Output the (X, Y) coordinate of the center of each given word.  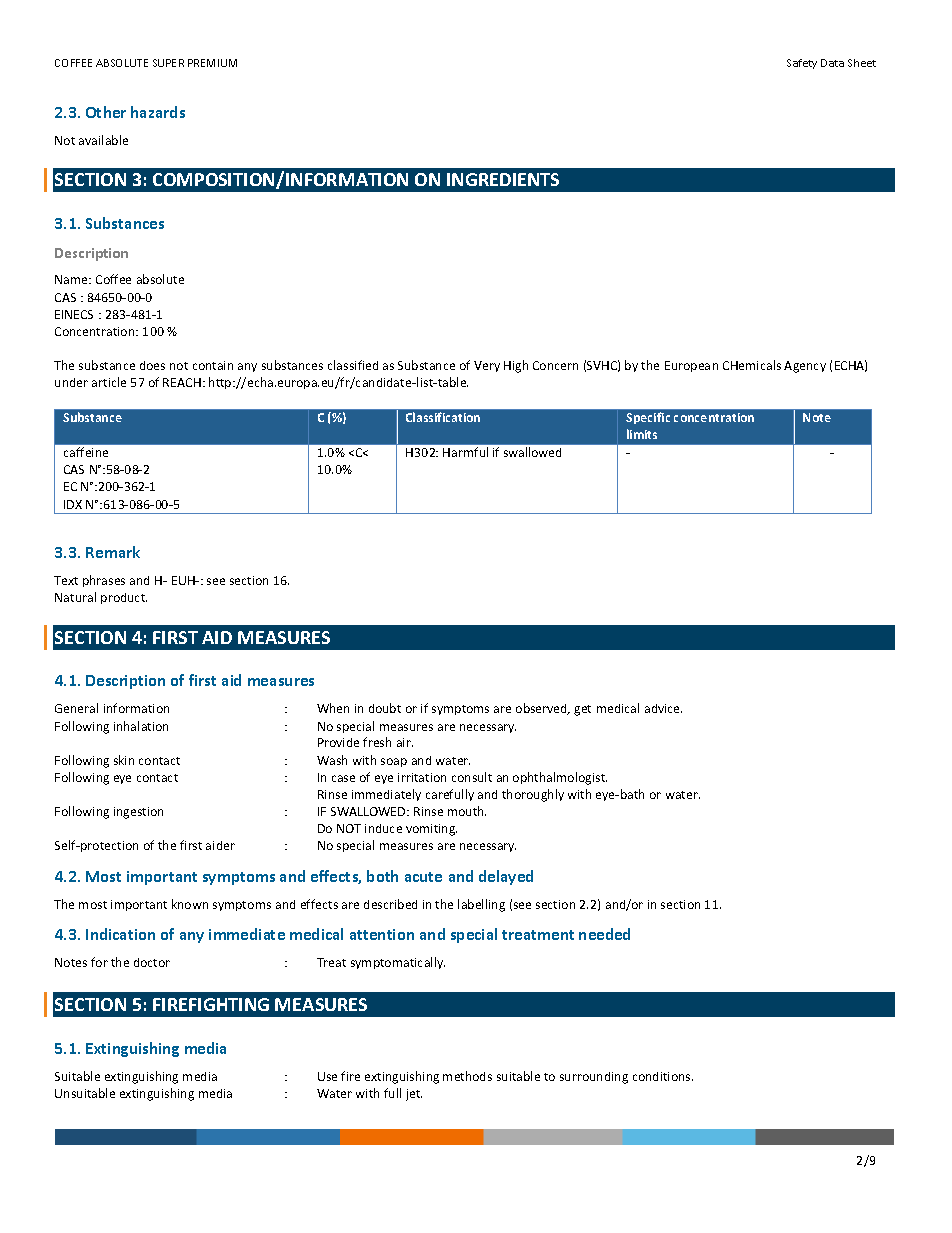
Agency (805, 367)
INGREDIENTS (503, 179)
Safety (802, 64)
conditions (663, 1076)
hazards (158, 112)
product (124, 598)
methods (467, 1076)
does (152, 365)
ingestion (138, 813)
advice (663, 708)
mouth (467, 811)
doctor (152, 962)
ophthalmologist (560, 778)
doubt (385, 708)
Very (487, 366)
